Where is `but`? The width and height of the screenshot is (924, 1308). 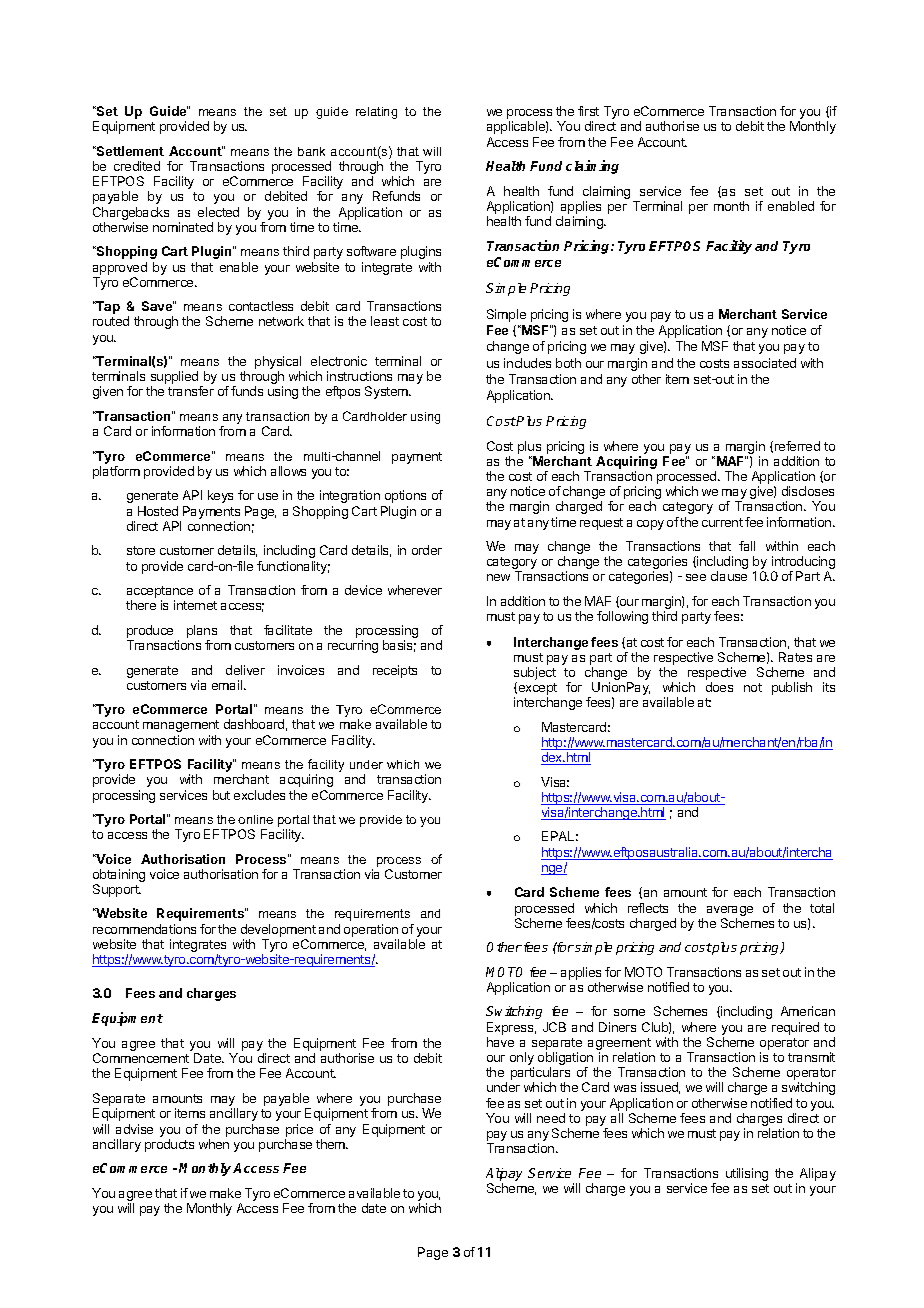 but is located at coordinates (221, 795).
